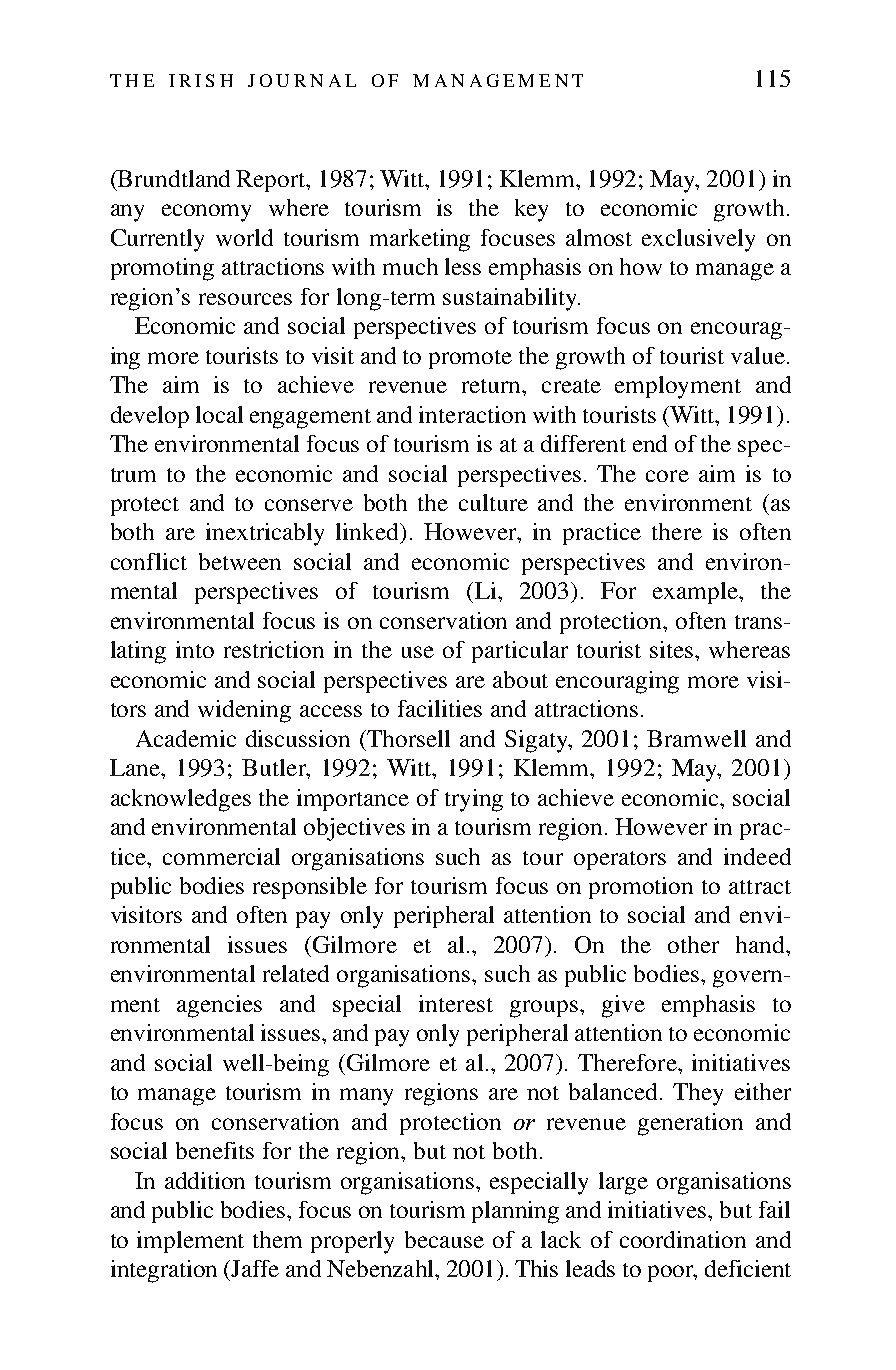  I want to click on sites, so click(671, 649).
